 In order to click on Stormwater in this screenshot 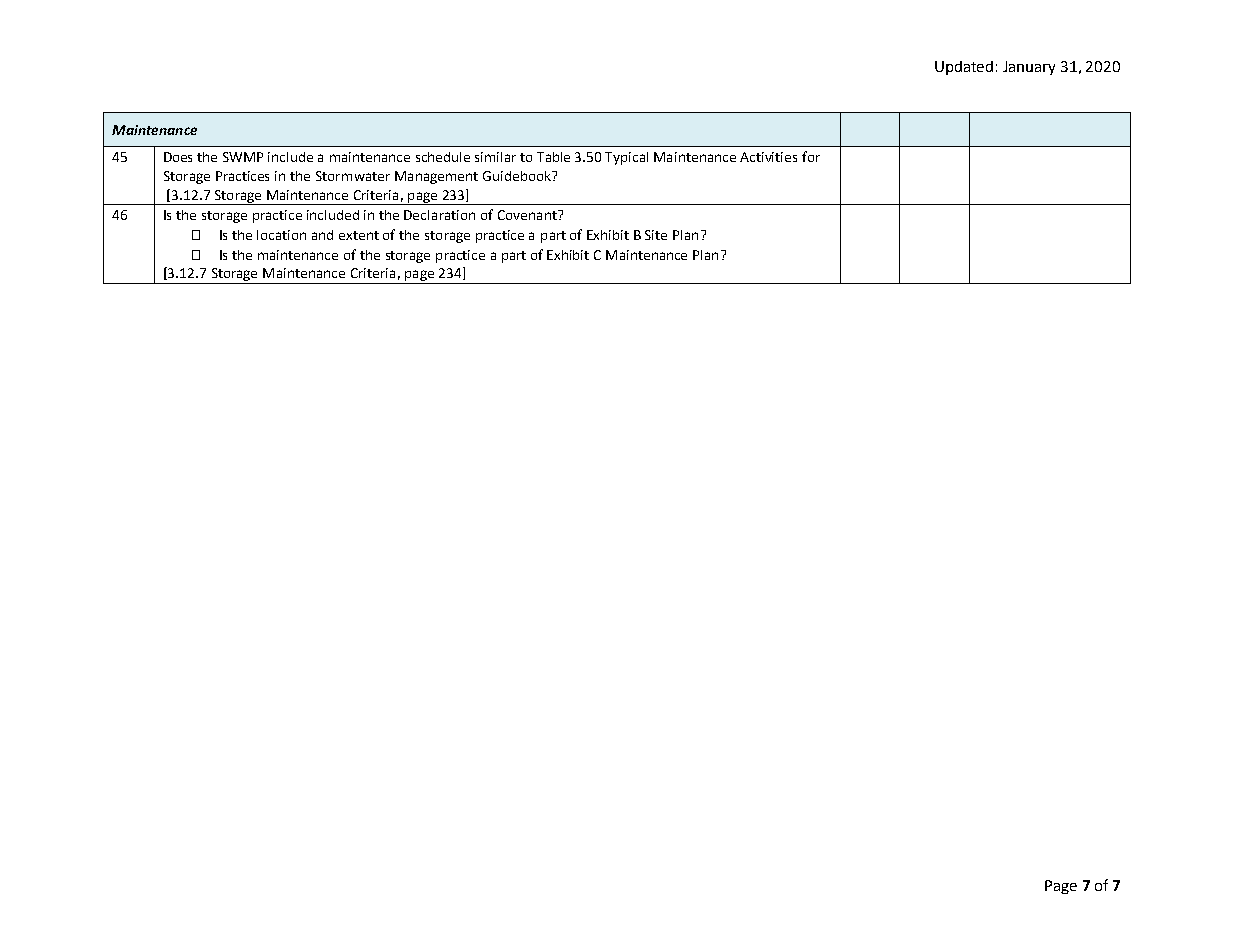, I will do `click(353, 176)`.
